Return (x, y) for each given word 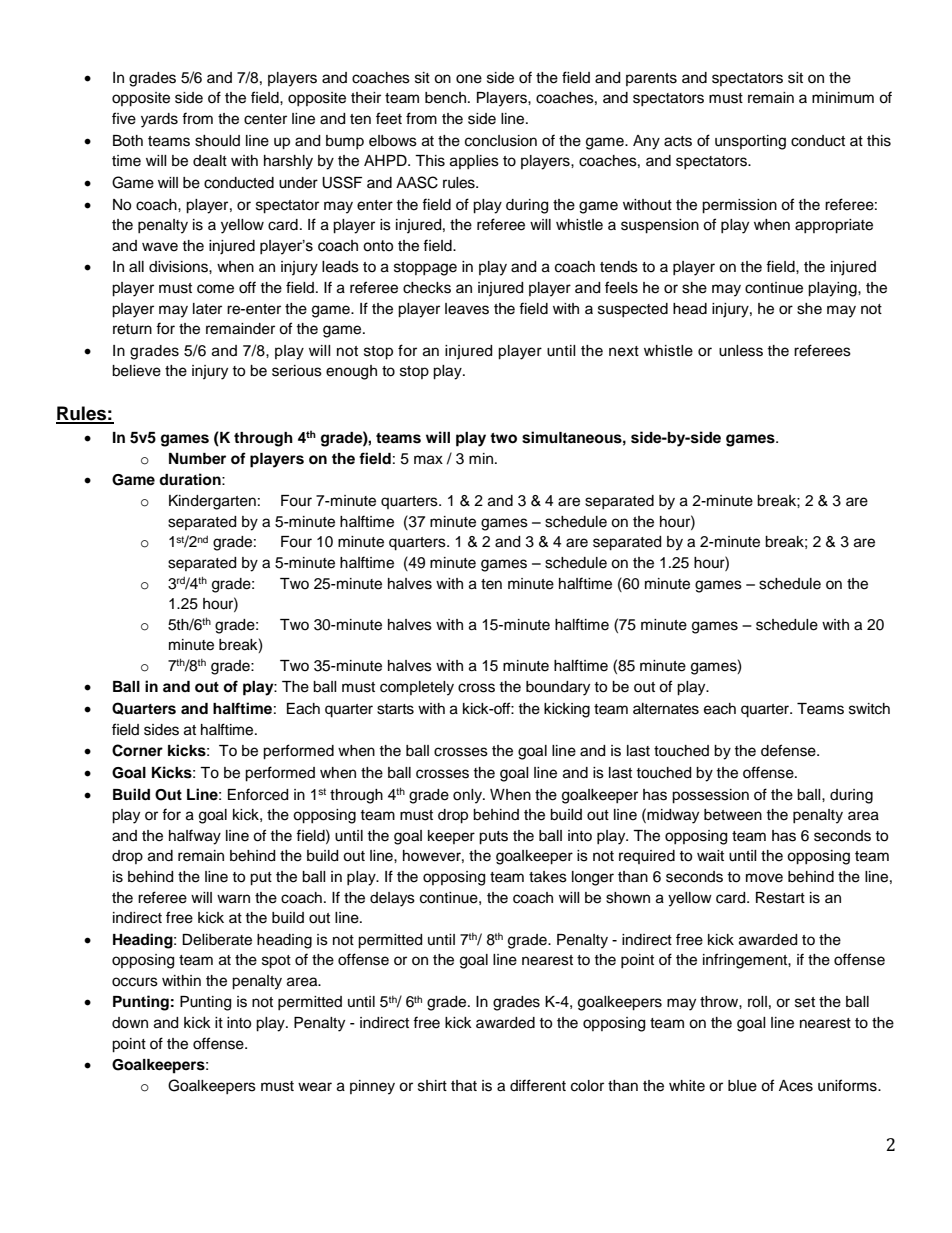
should (217, 141)
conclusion (501, 141)
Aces (796, 1086)
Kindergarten (212, 502)
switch (869, 709)
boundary (558, 688)
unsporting (750, 142)
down (130, 1023)
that (464, 1086)
